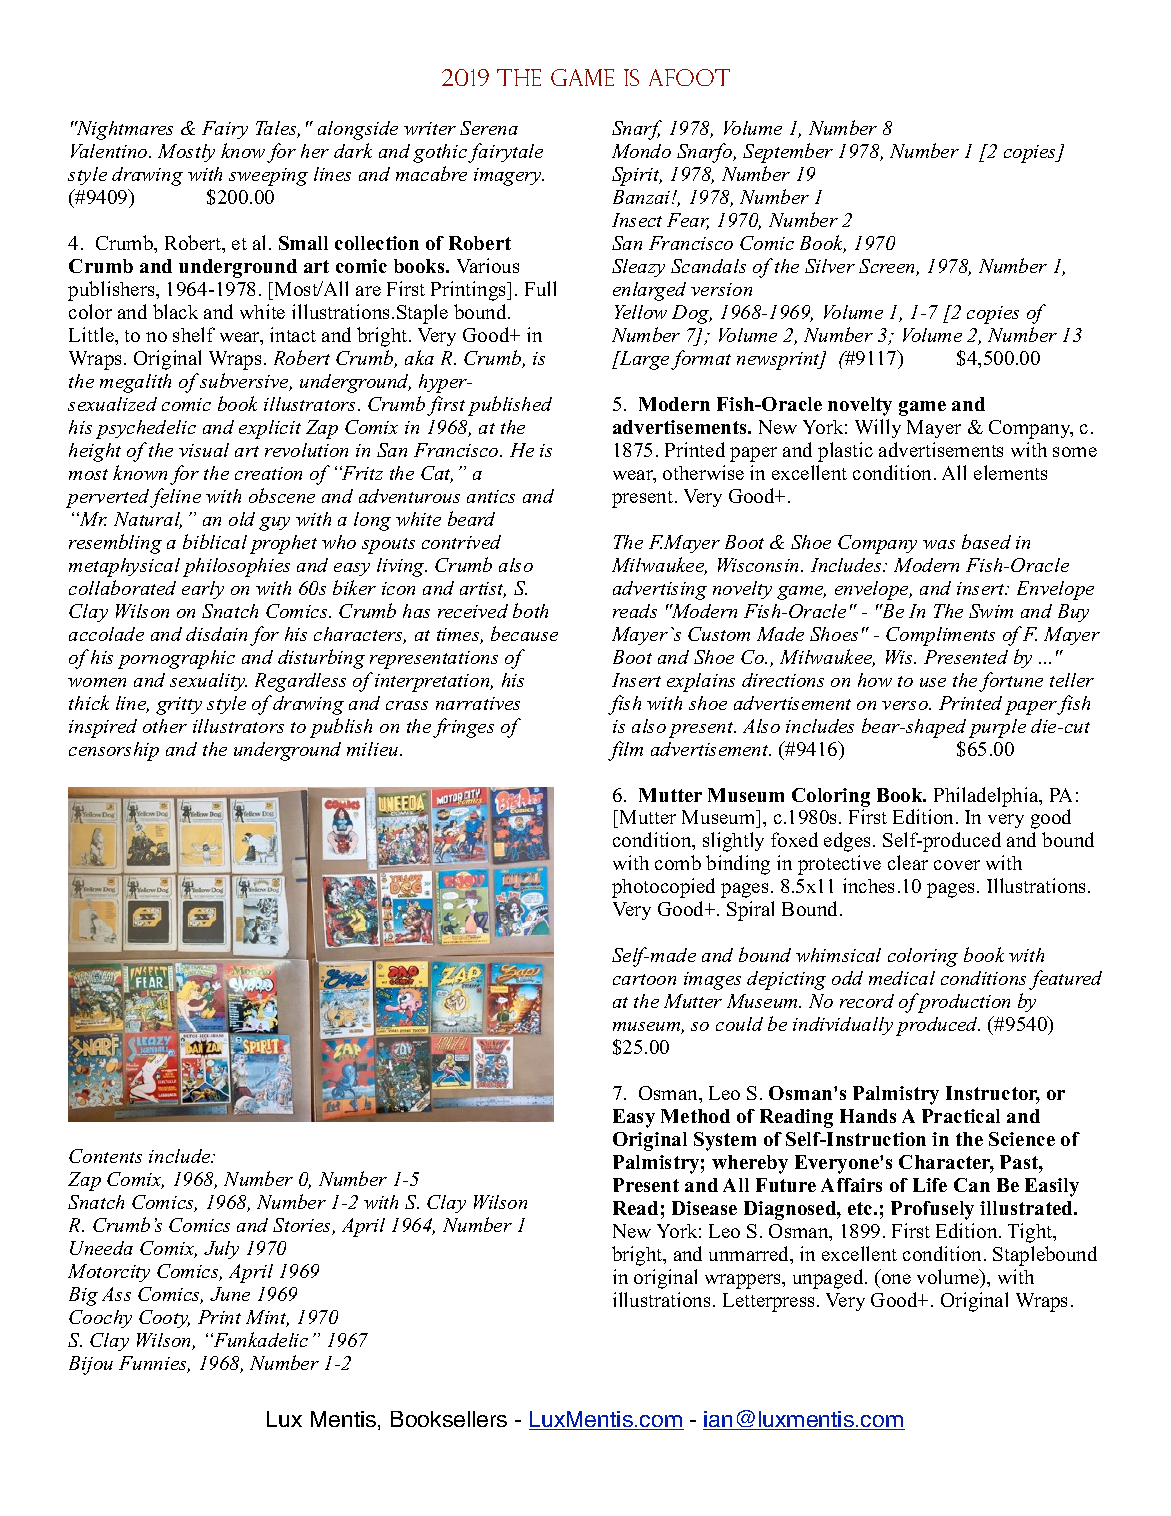 This document has height=1516, width=1171. Describe the element at coordinates (530, 610) in the document. I see `both` at that location.
